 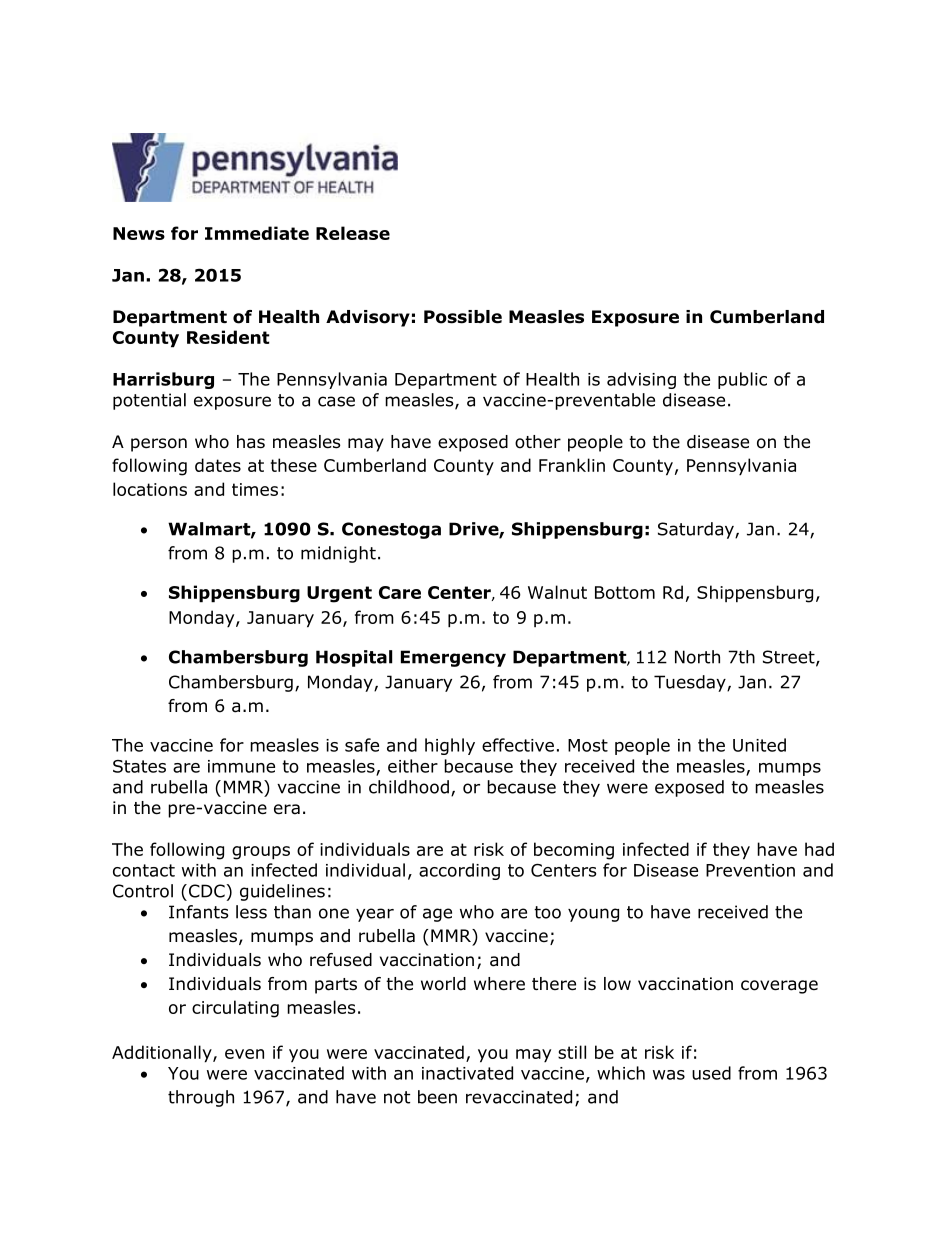 I want to click on Possible, so click(x=463, y=317).
